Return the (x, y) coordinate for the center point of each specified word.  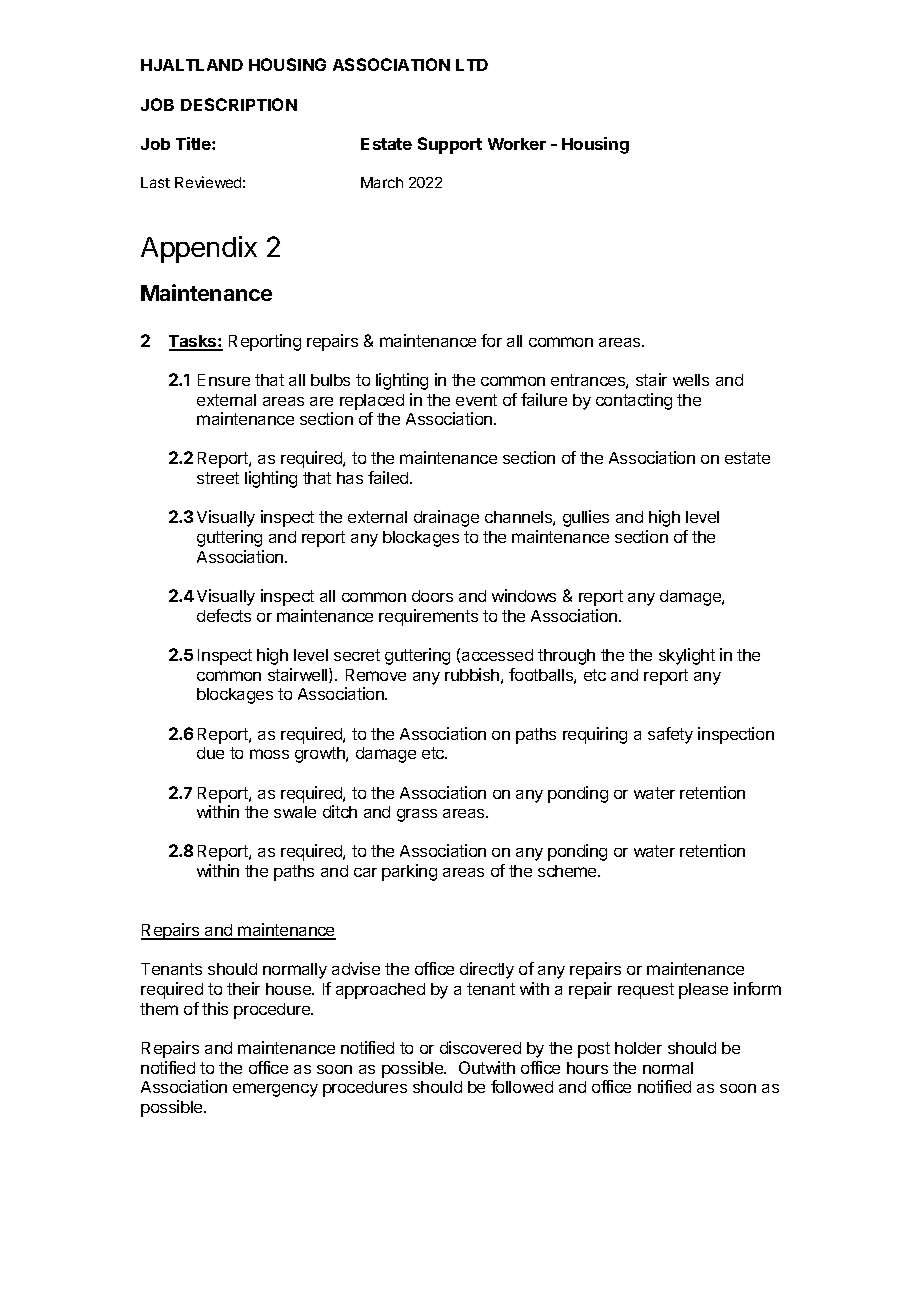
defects (224, 615)
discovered (480, 1047)
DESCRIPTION (239, 104)
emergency (275, 1090)
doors (432, 596)
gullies (586, 518)
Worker (517, 144)
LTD (472, 65)
